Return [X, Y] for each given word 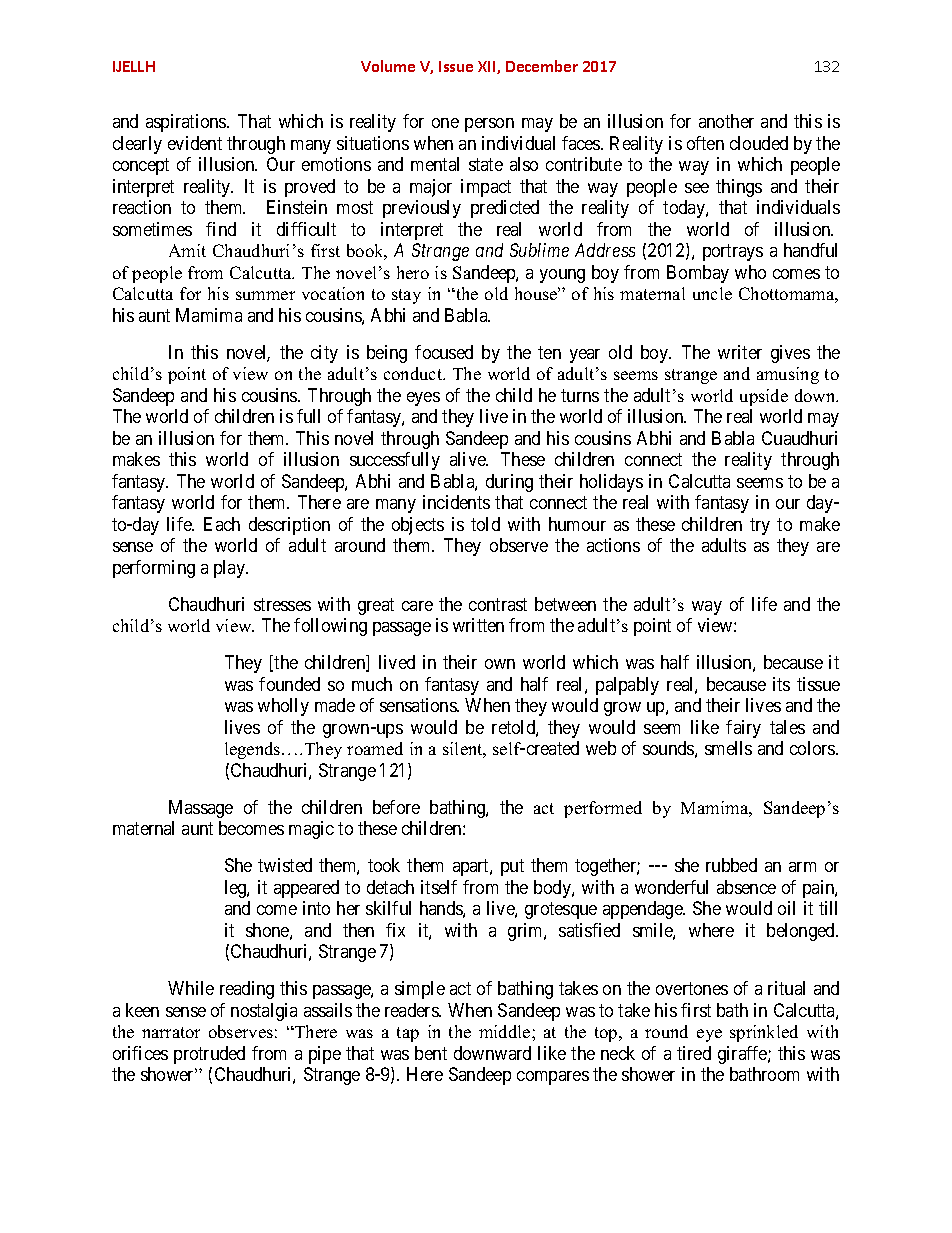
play [231, 569]
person [489, 125]
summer [265, 295]
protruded [209, 1055]
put [512, 867]
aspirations [187, 123]
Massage [201, 809]
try [760, 526]
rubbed [731, 865]
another [726, 121]
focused [444, 352]
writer [740, 352]
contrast [498, 604]
